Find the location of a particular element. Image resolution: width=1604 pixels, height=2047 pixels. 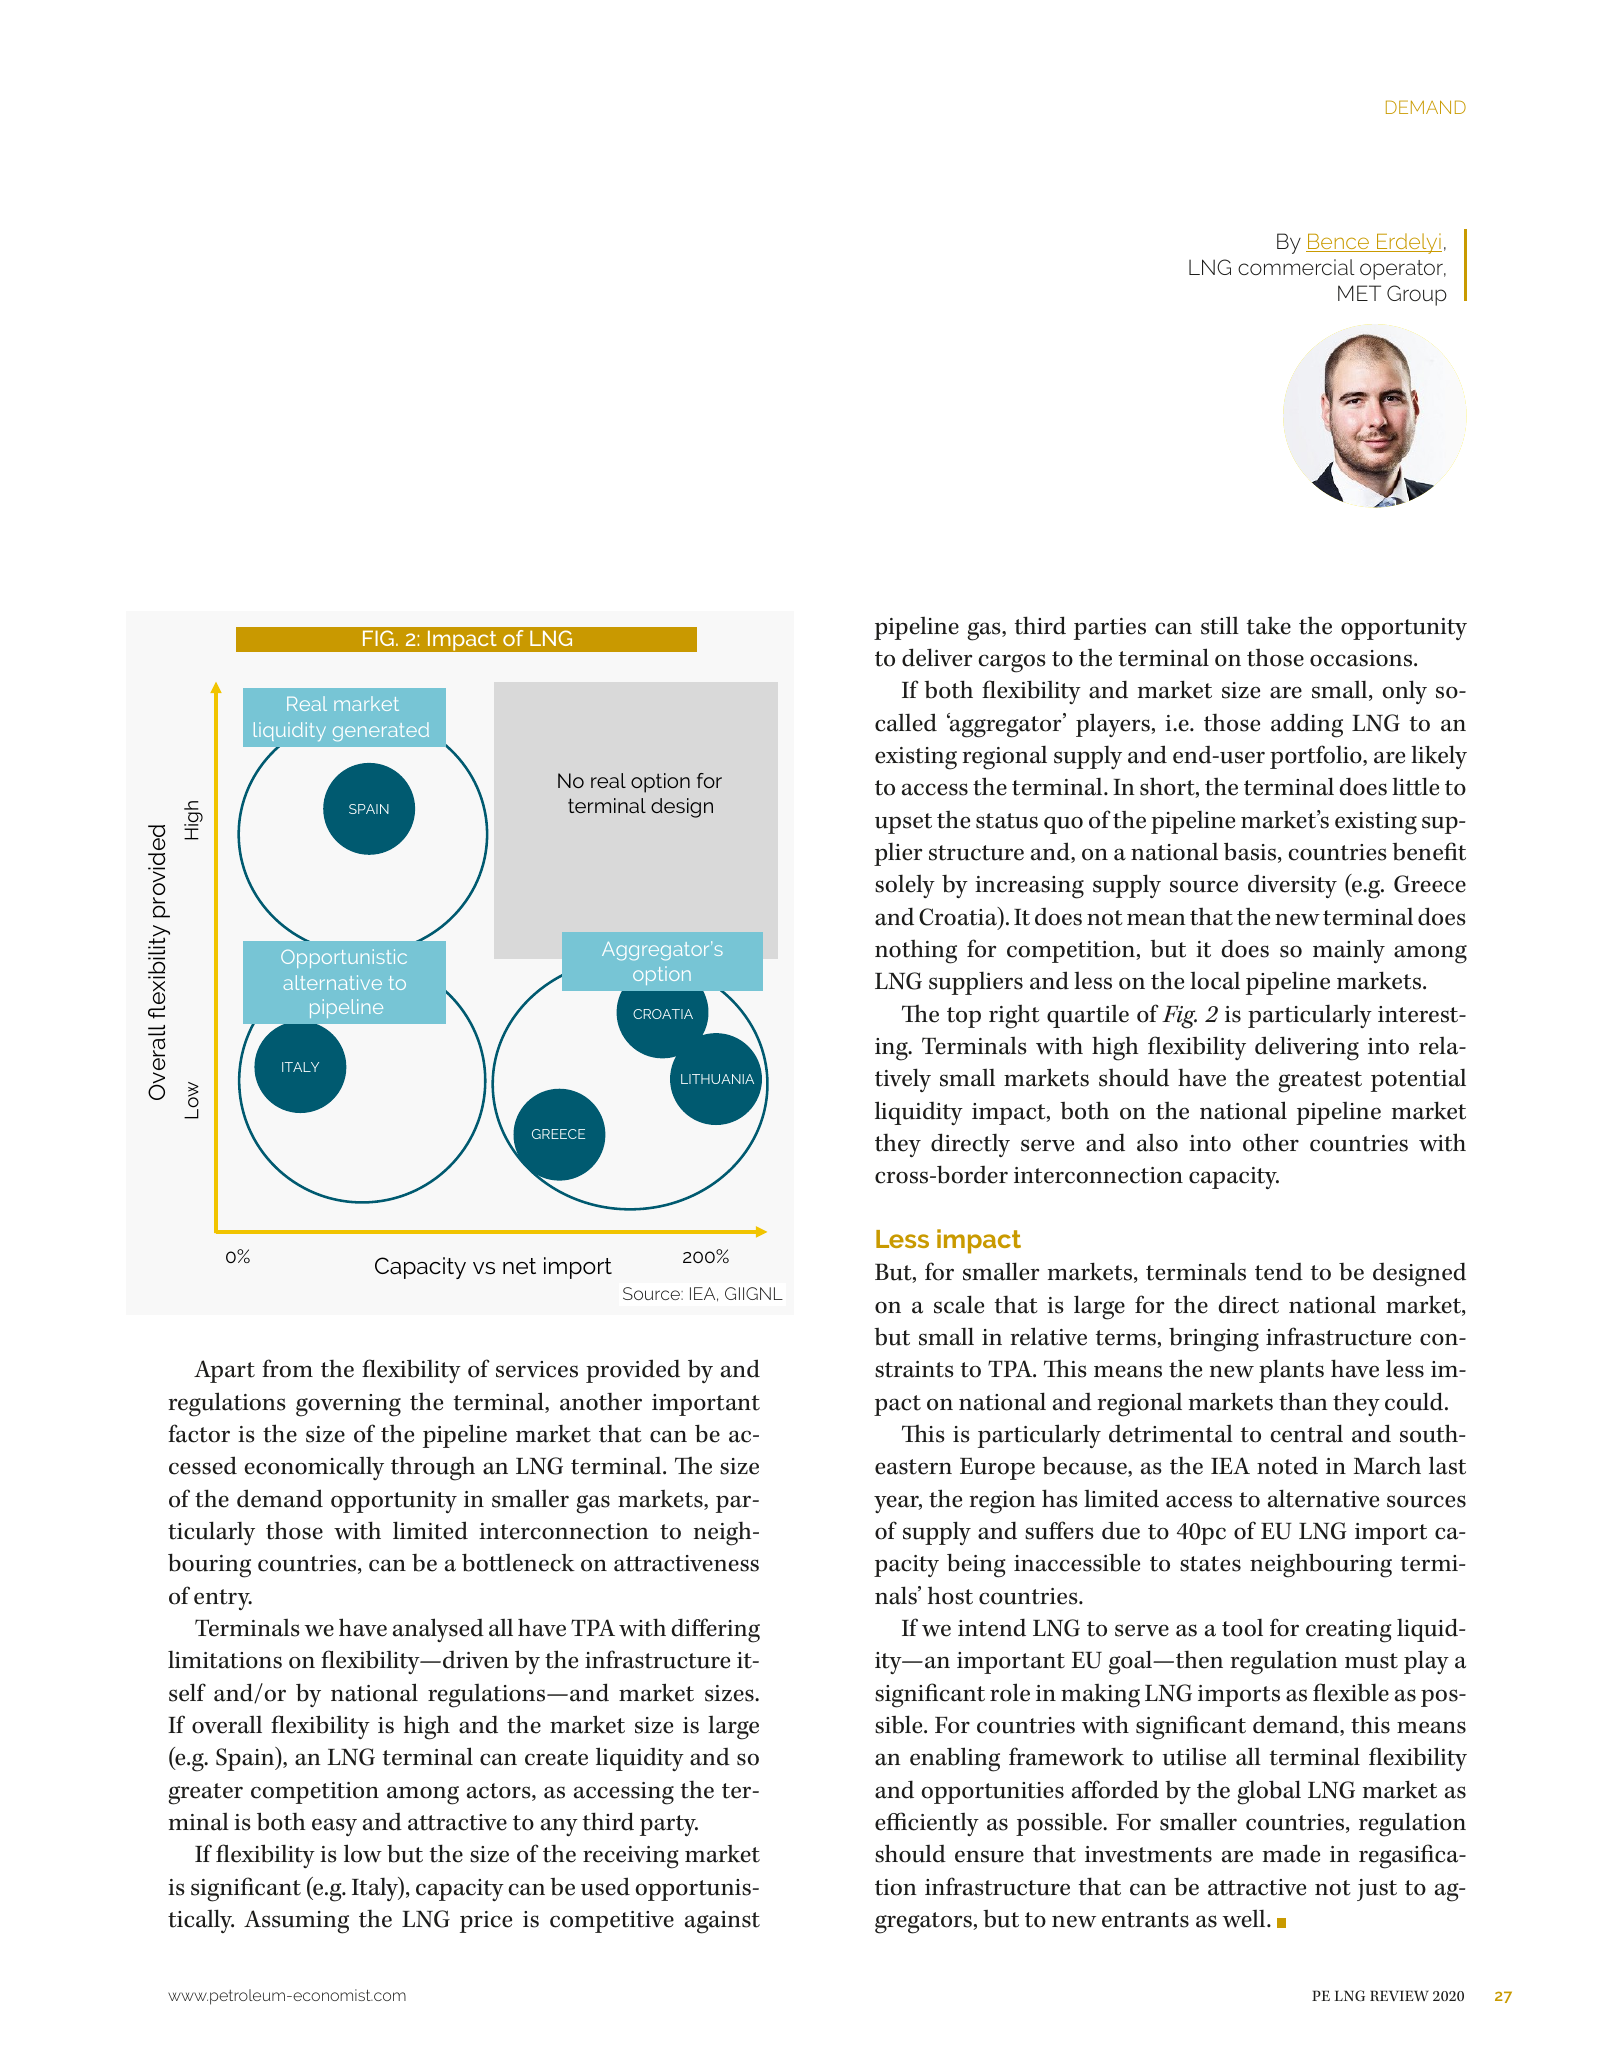

against is located at coordinates (722, 1922).
